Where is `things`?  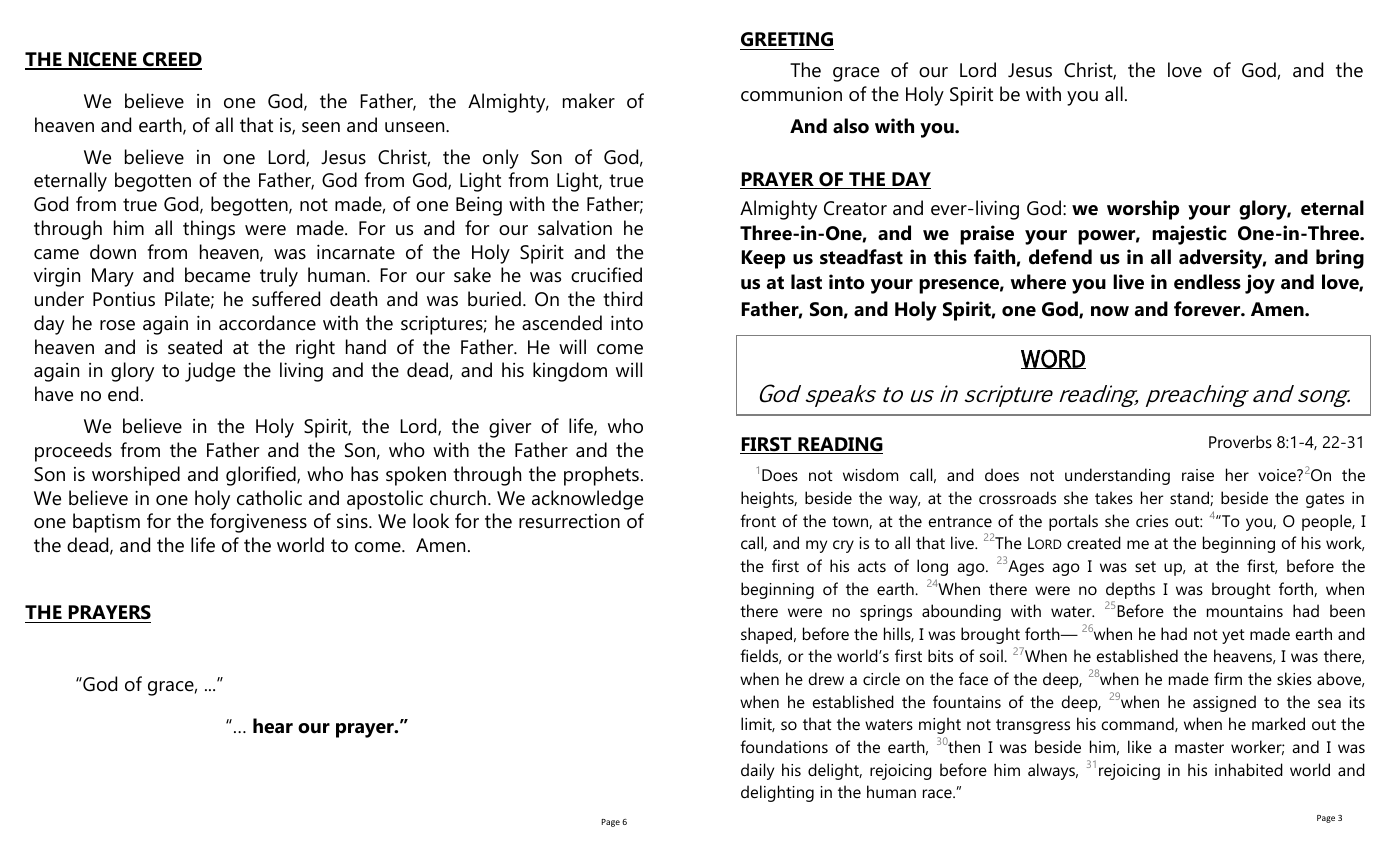 things is located at coordinates (209, 230).
